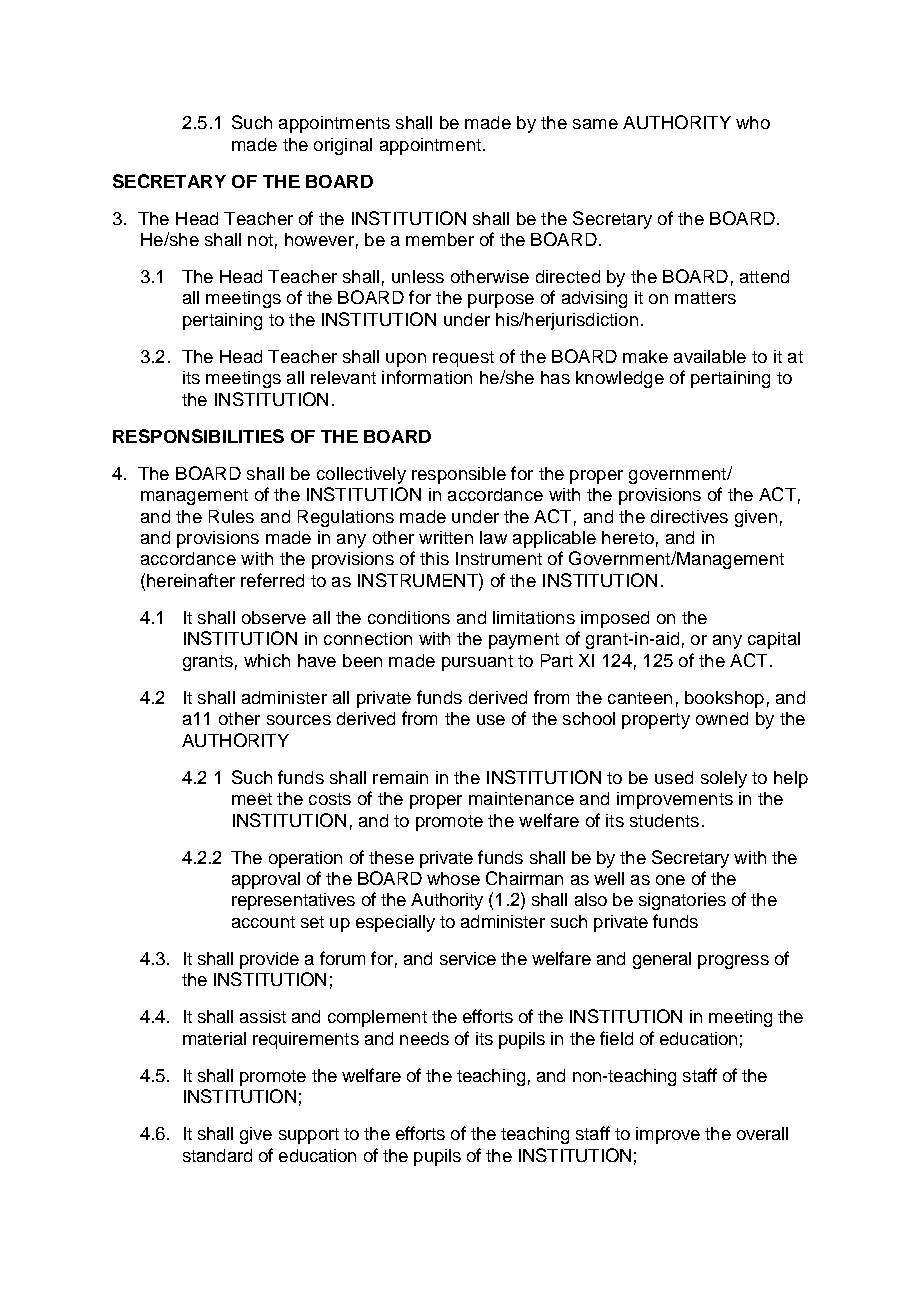  Describe the element at coordinates (595, 124) in the document. I see `same` at that location.
